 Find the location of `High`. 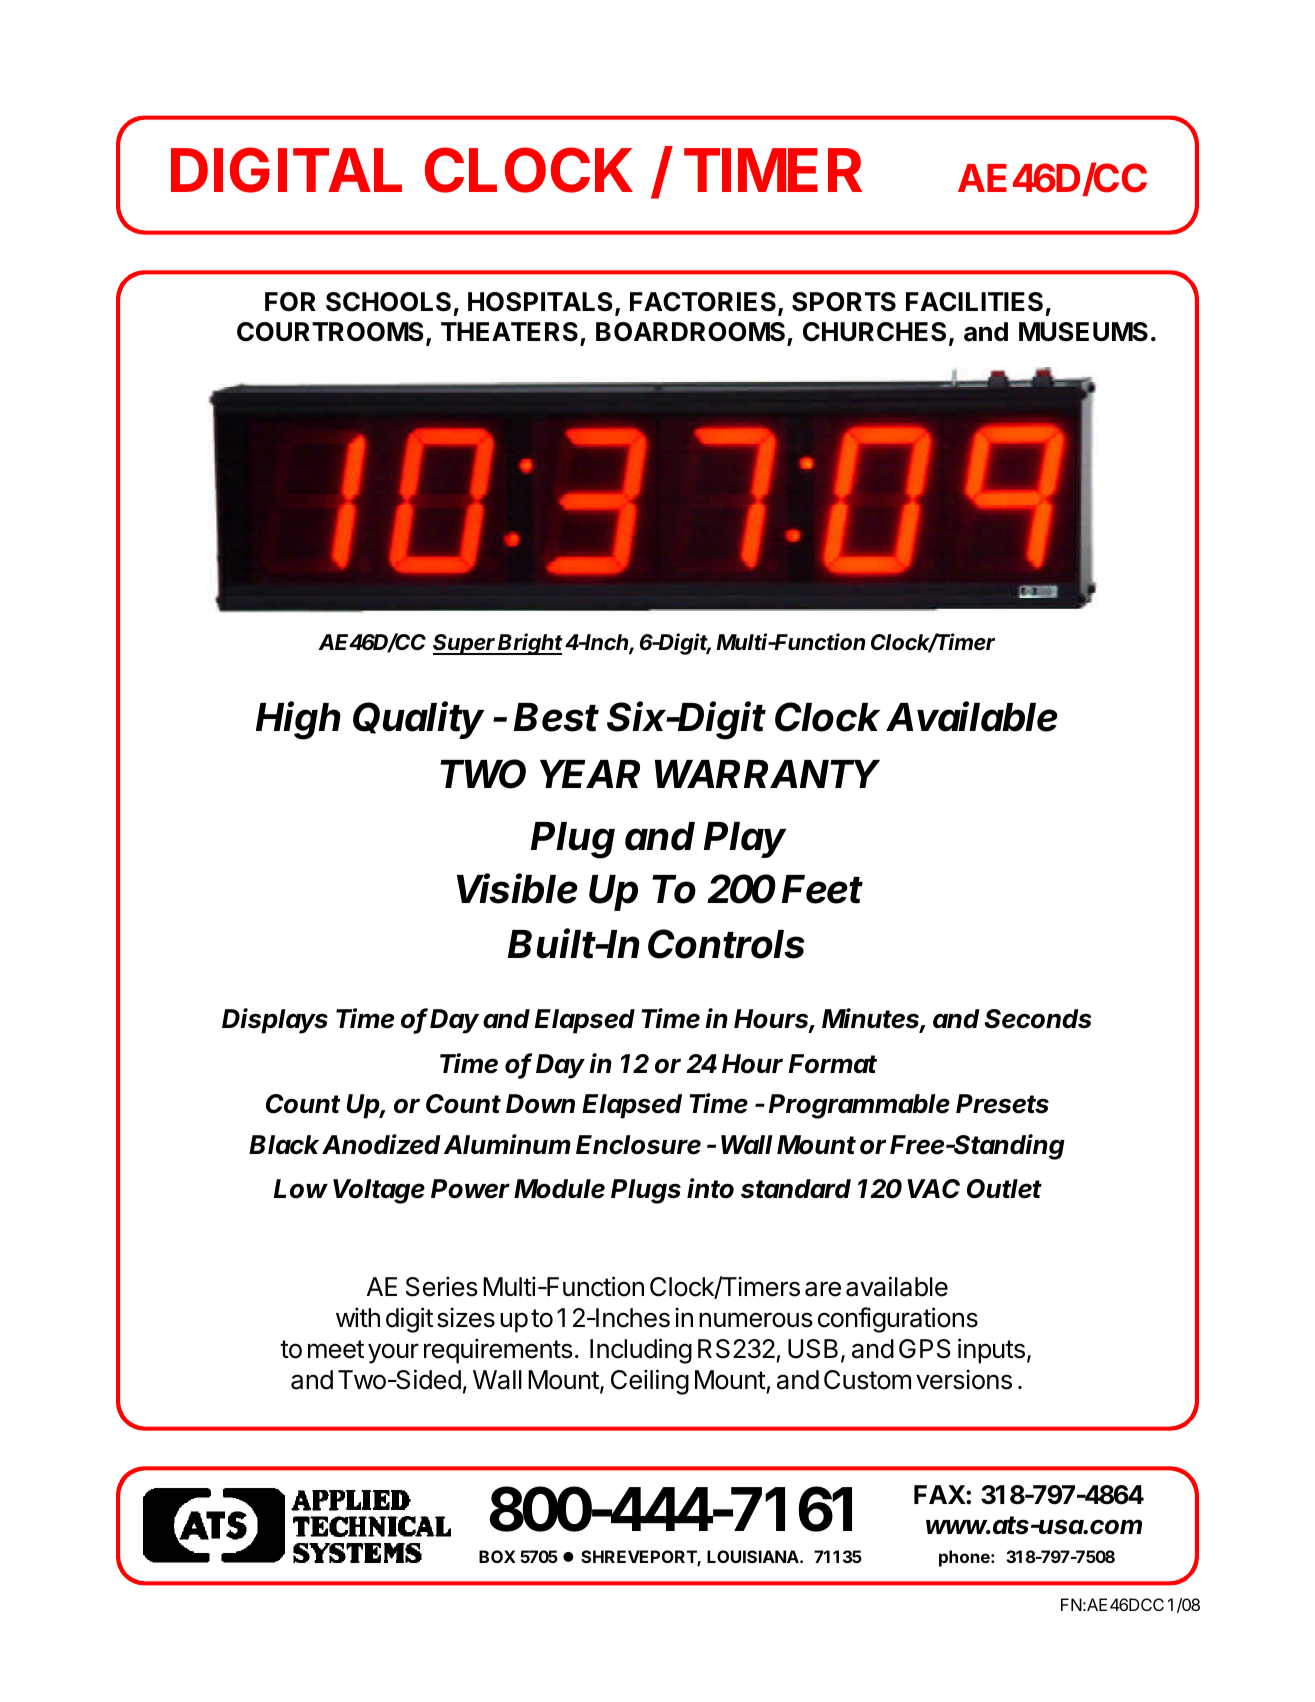

High is located at coordinates (298, 720).
